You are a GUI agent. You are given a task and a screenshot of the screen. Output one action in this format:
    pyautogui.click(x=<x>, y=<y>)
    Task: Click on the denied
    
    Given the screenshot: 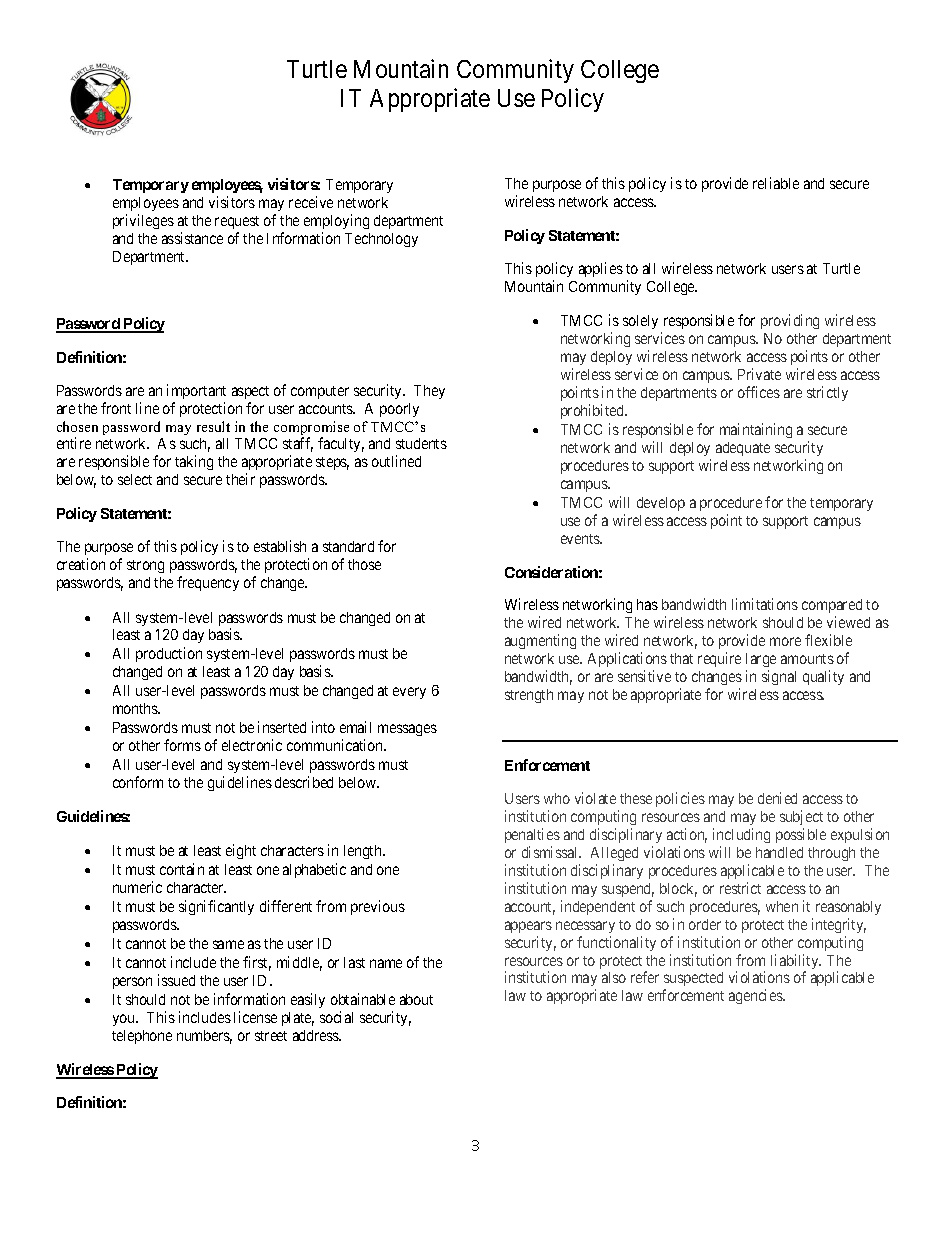 What is the action you would take?
    pyautogui.click(x=777, y=798)
